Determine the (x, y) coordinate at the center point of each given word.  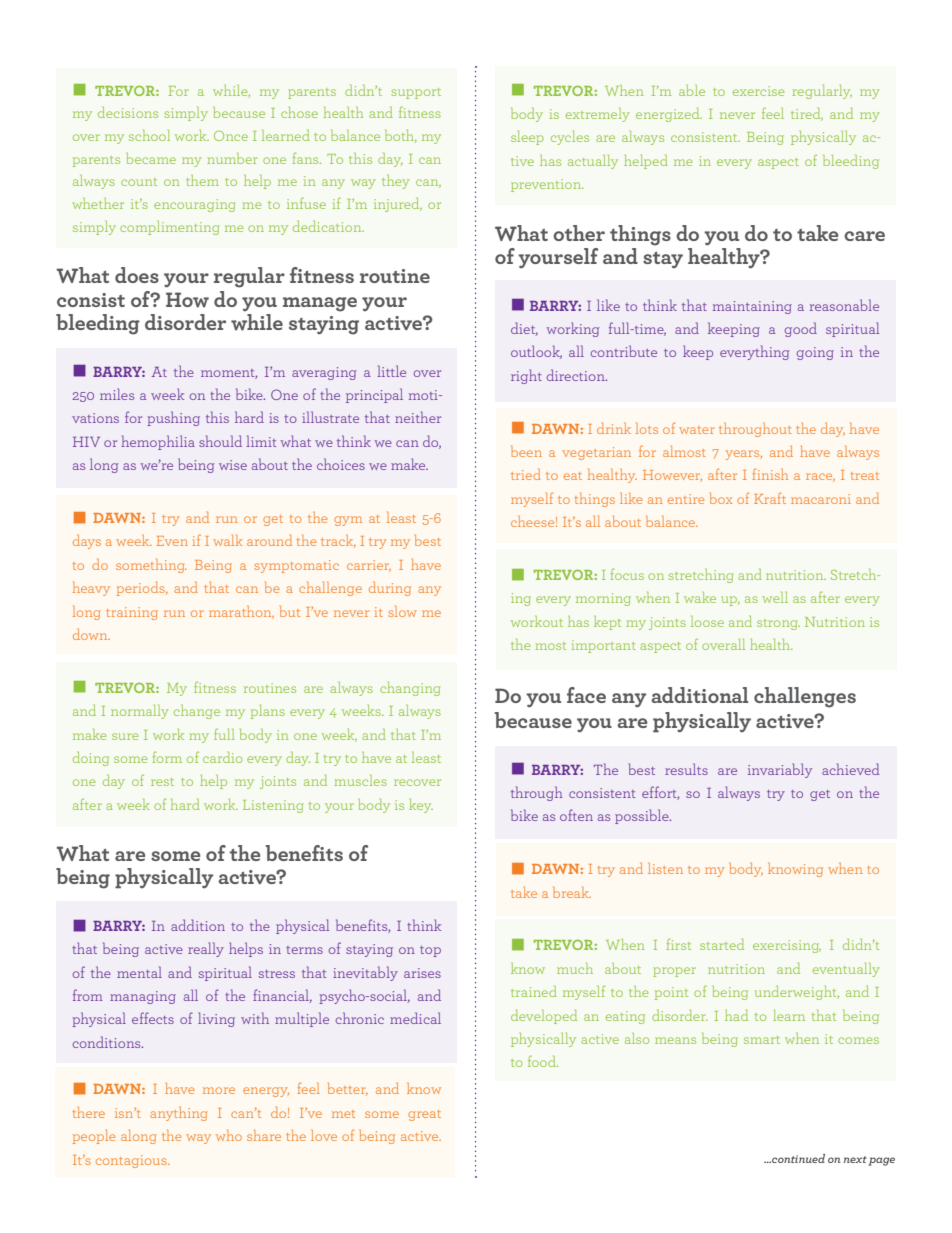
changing (410, 689)
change (197, 712)
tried (526, 474)
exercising (787, 946)
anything (179, 1114)
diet (524, 329)
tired (807, 114)
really (206, 949)
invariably (780, 770)
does (137, 275)
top (430, 951)
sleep (527, 138)
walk (228, 540)
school (149, 135)
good (801, 329)
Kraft (770, 498)
